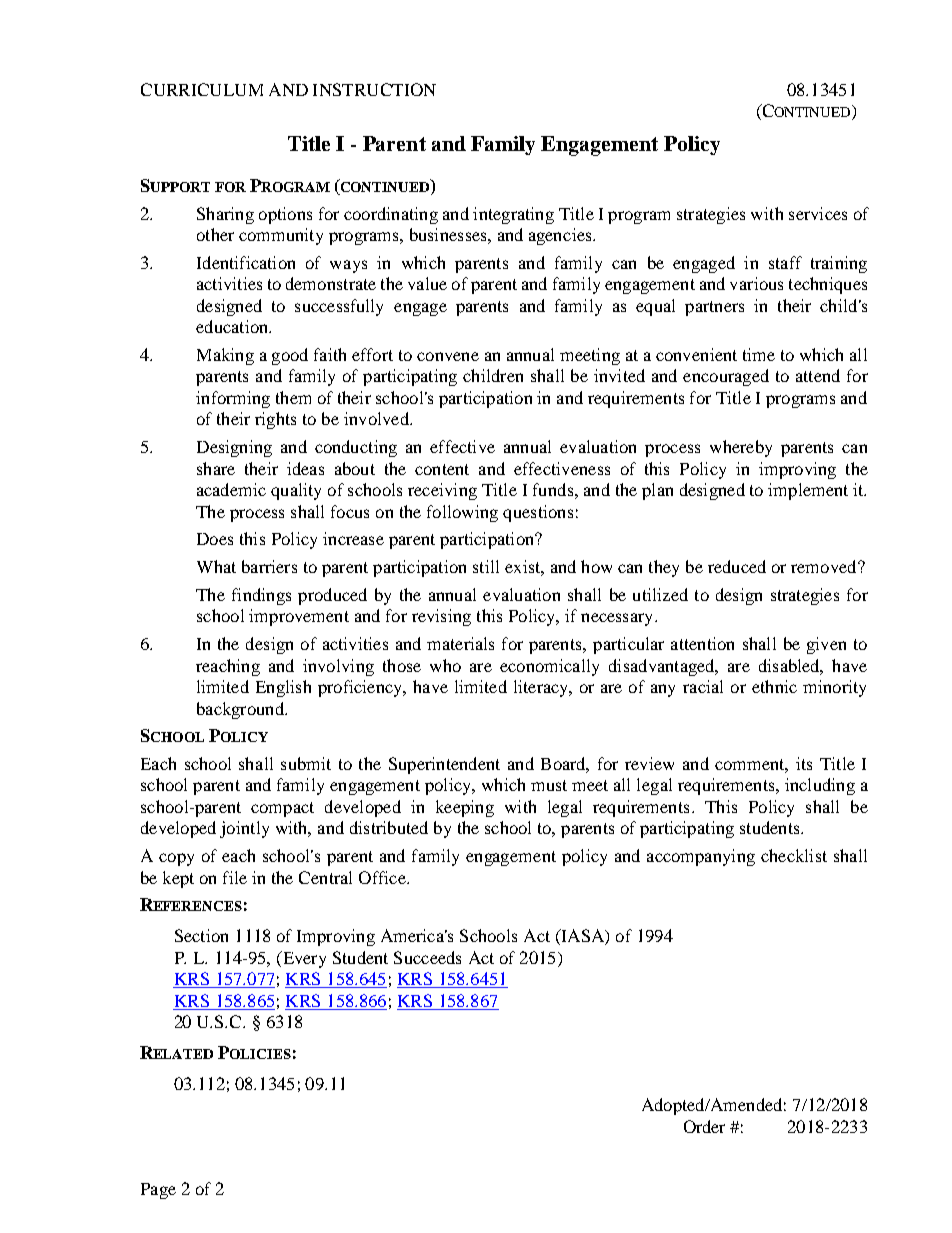 This screenshot has width=952, height=1233. I want to click on CURRICULUM, so click(202, 89).
